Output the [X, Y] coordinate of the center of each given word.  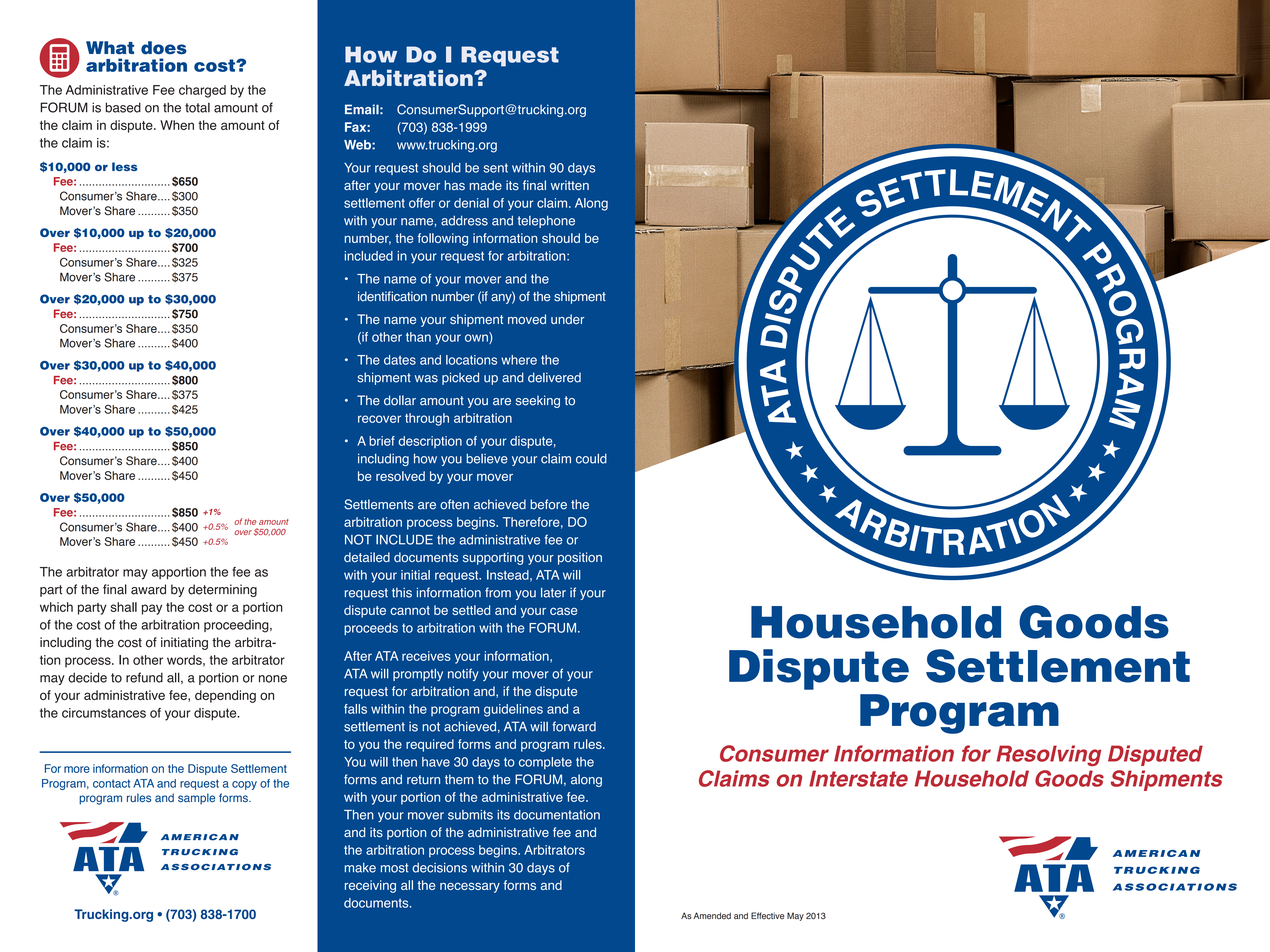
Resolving [1048, 755]
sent [495, 168]
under [567, 319]
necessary [470, 887]
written [570, 185]
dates [400, 360]
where [519, 360]
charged [202, 91]
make [360, 868]
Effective [767, 916]
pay [152, 609]
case [563, 611]
